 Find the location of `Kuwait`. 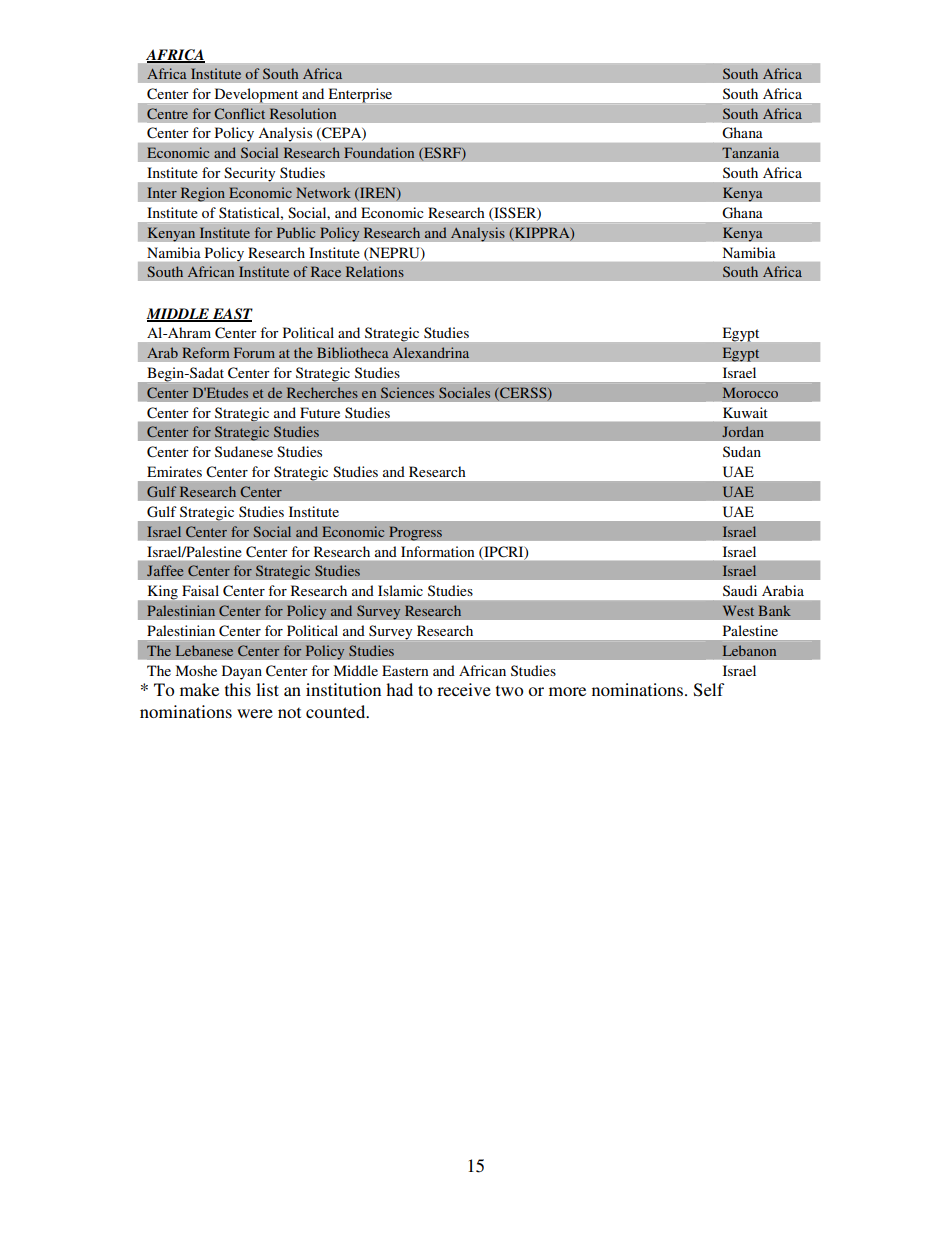

Kuwait is located at coordinates (745, 412).
